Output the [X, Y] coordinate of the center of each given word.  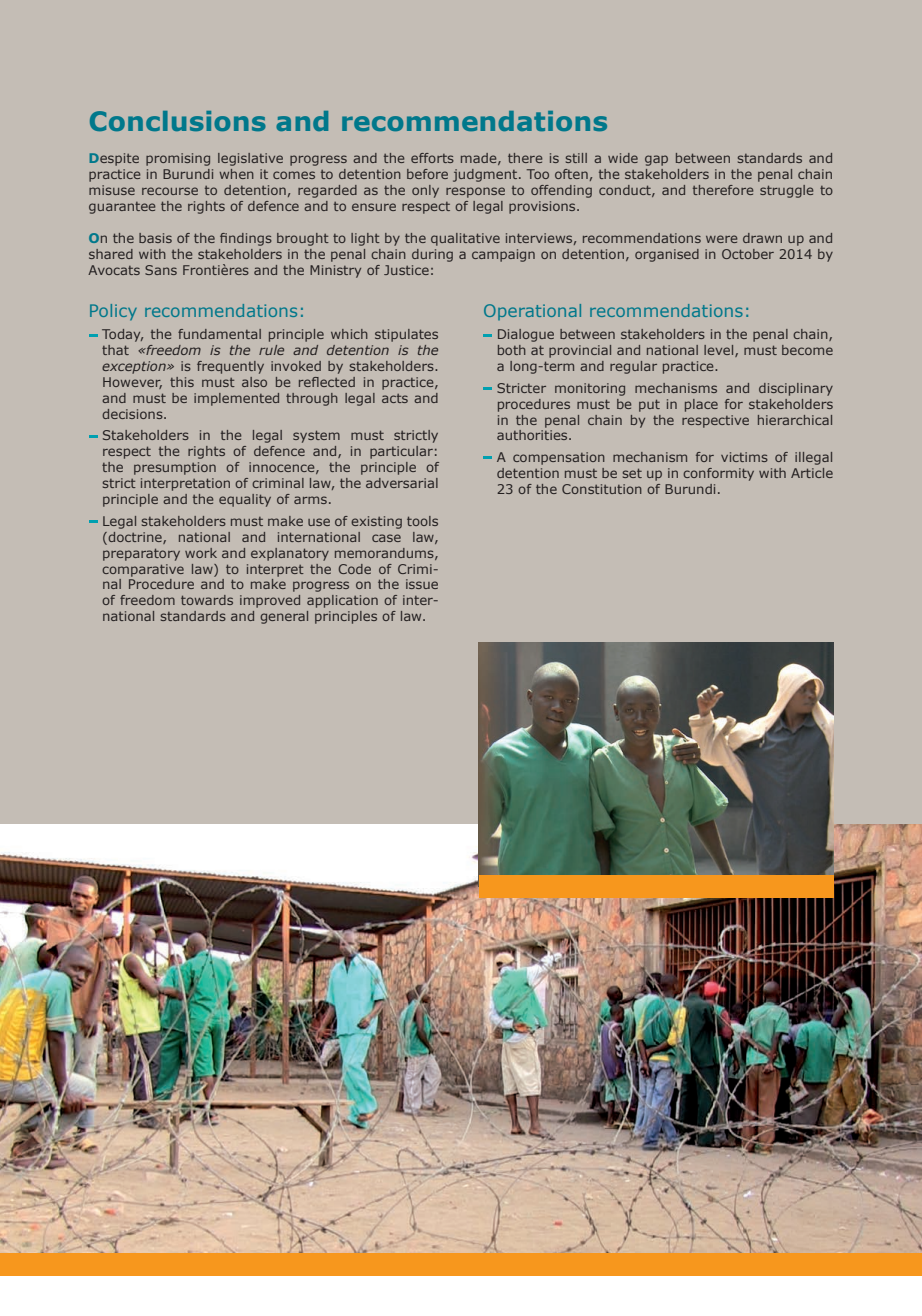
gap [656, 160]
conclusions [178, 121]
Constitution [602, 489]
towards [207, 600]
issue [422, 584]
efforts [432, 158]
